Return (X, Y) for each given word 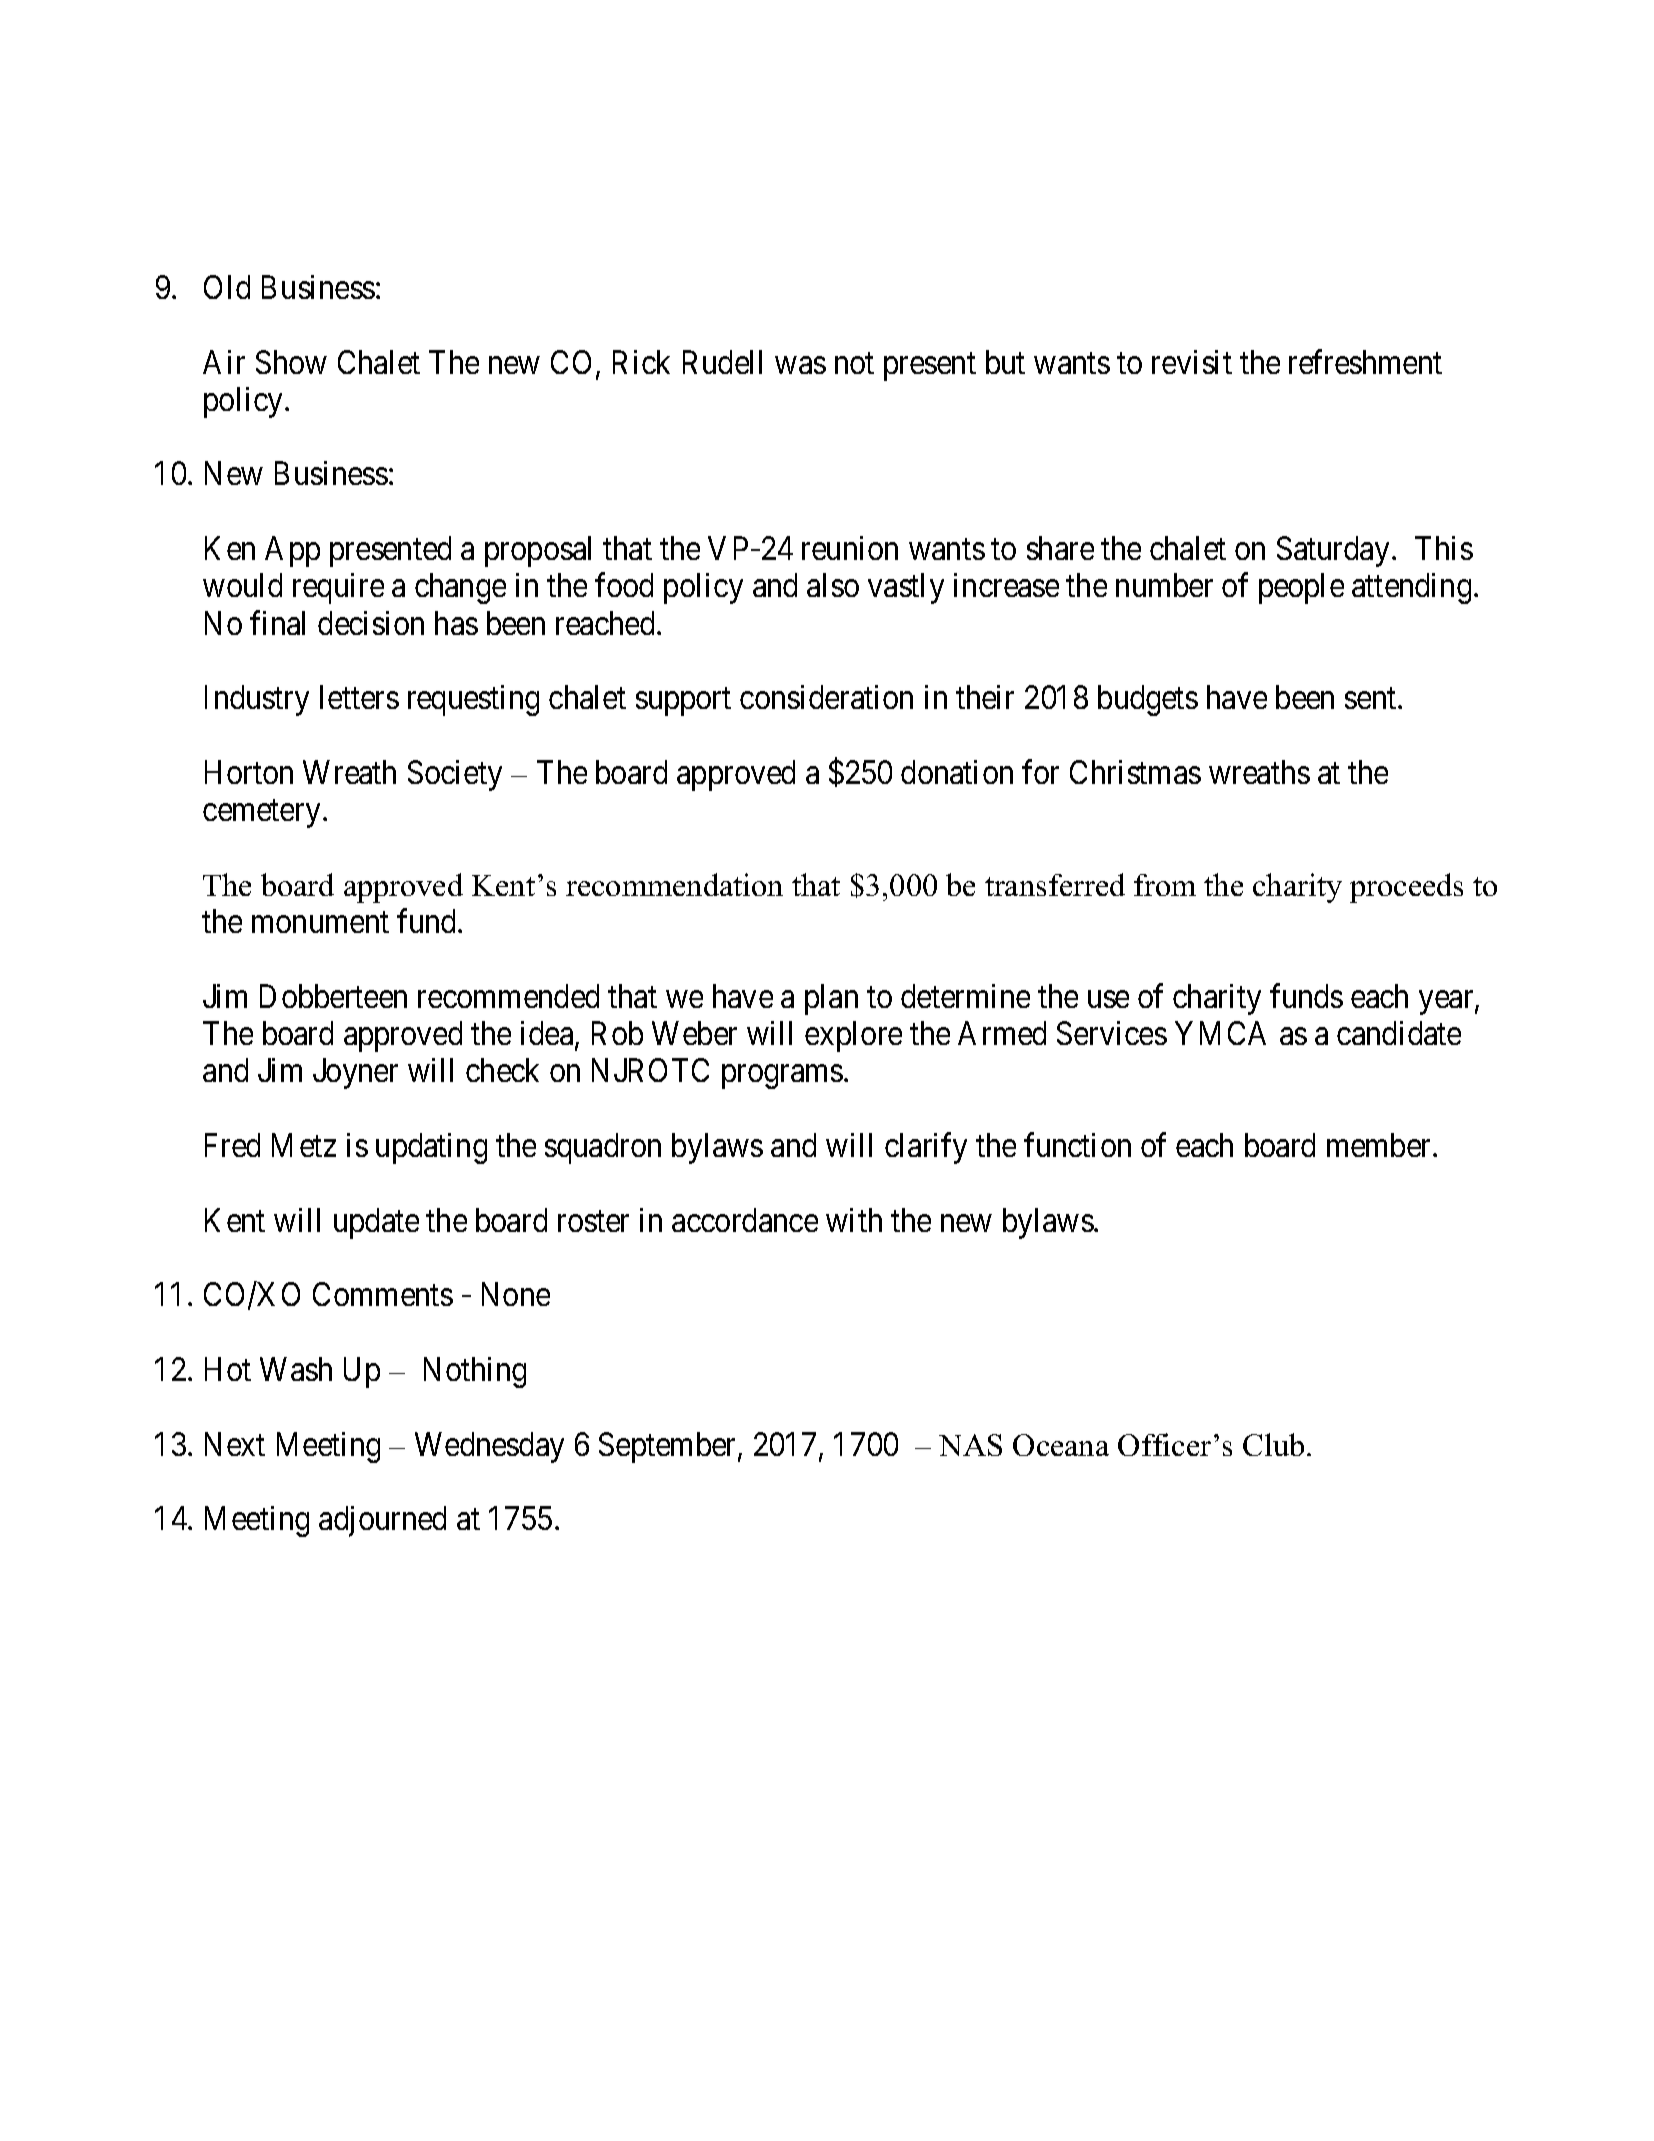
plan (831, 999)
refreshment (1365, 361)
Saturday (1335, 551)
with (854, 1220)
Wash (296, 1369)
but (1005, 362)
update (376, 1223)
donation (957, 772)
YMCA (1220, 1033)
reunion (850, 548)
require (338, 588)
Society (455, 775)
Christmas (1135, 772)
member (1380, 1145)
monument (320, 922)
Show (291, 362)
